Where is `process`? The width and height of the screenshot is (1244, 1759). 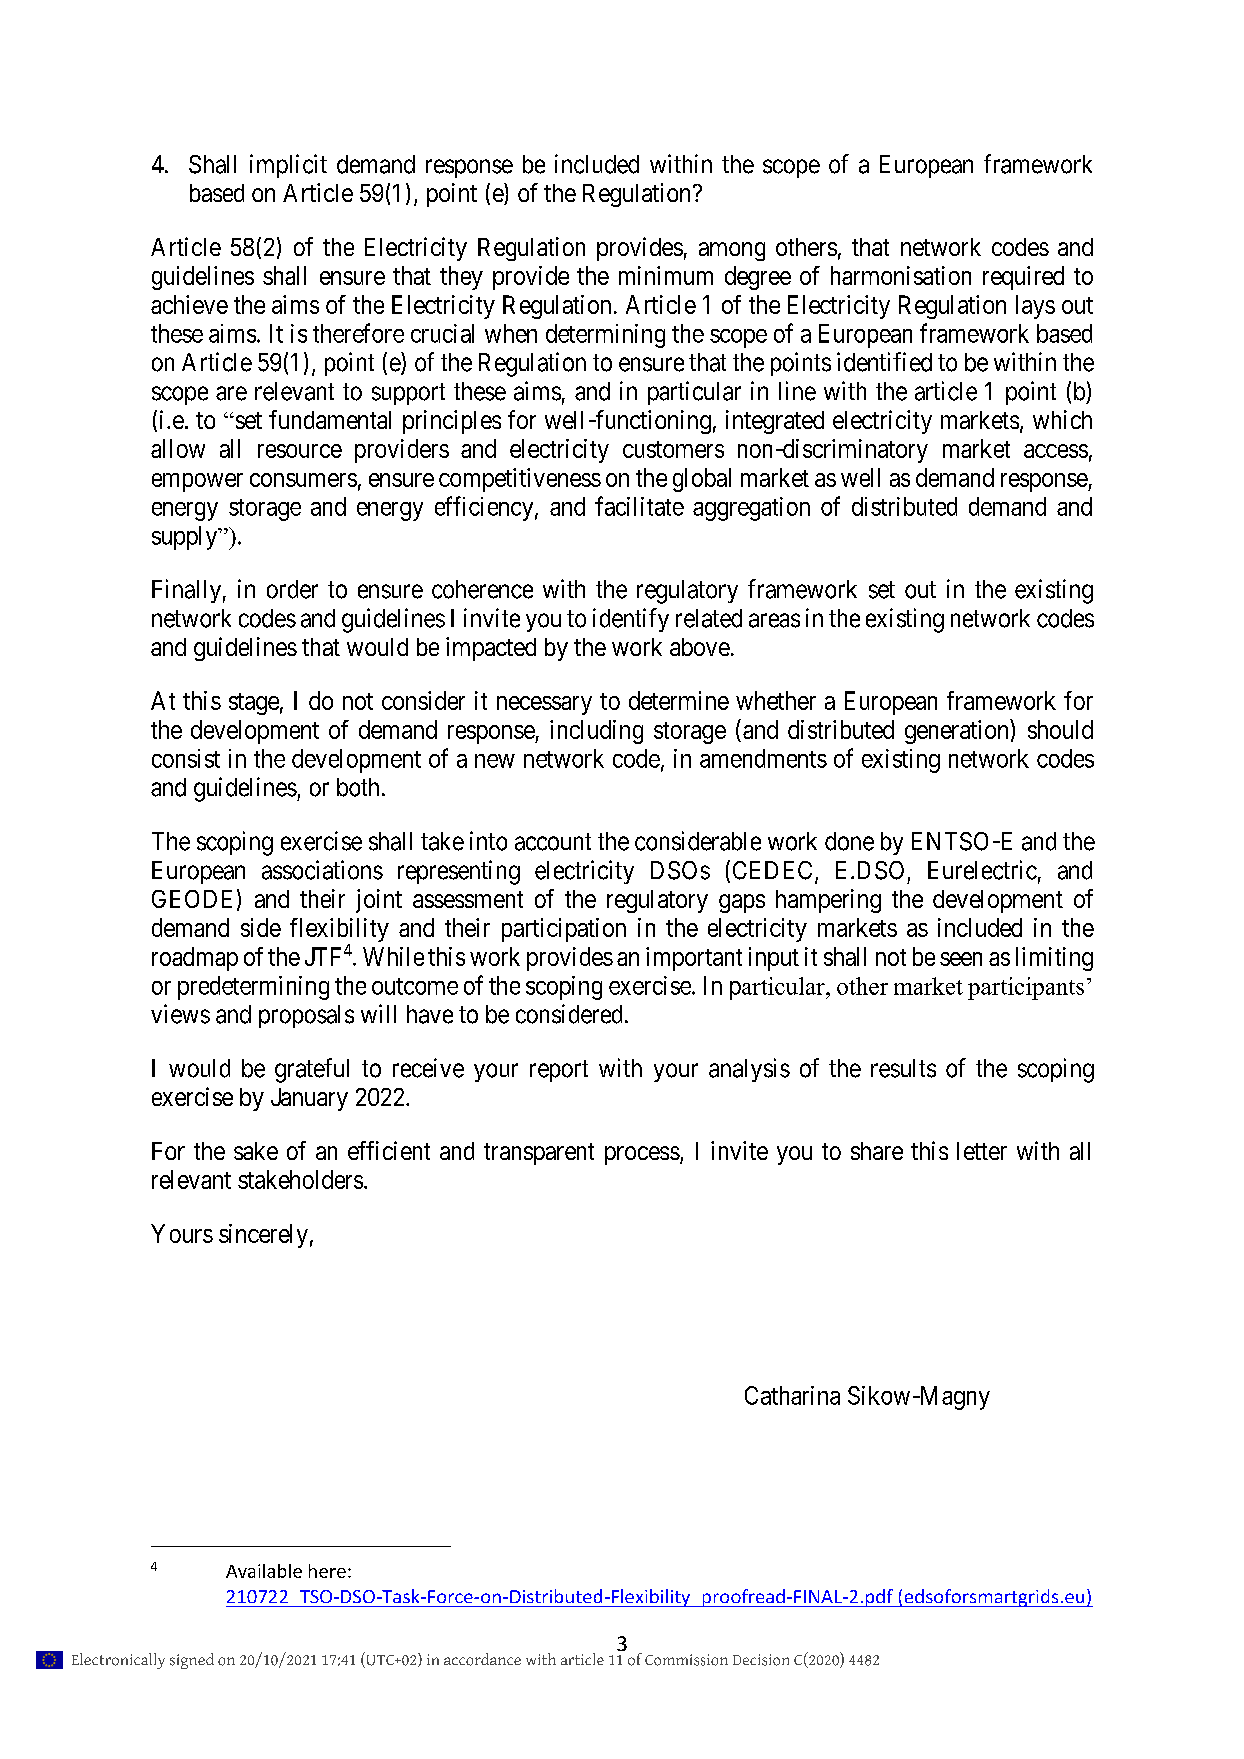
process is located at coordinates (642, 1155).
